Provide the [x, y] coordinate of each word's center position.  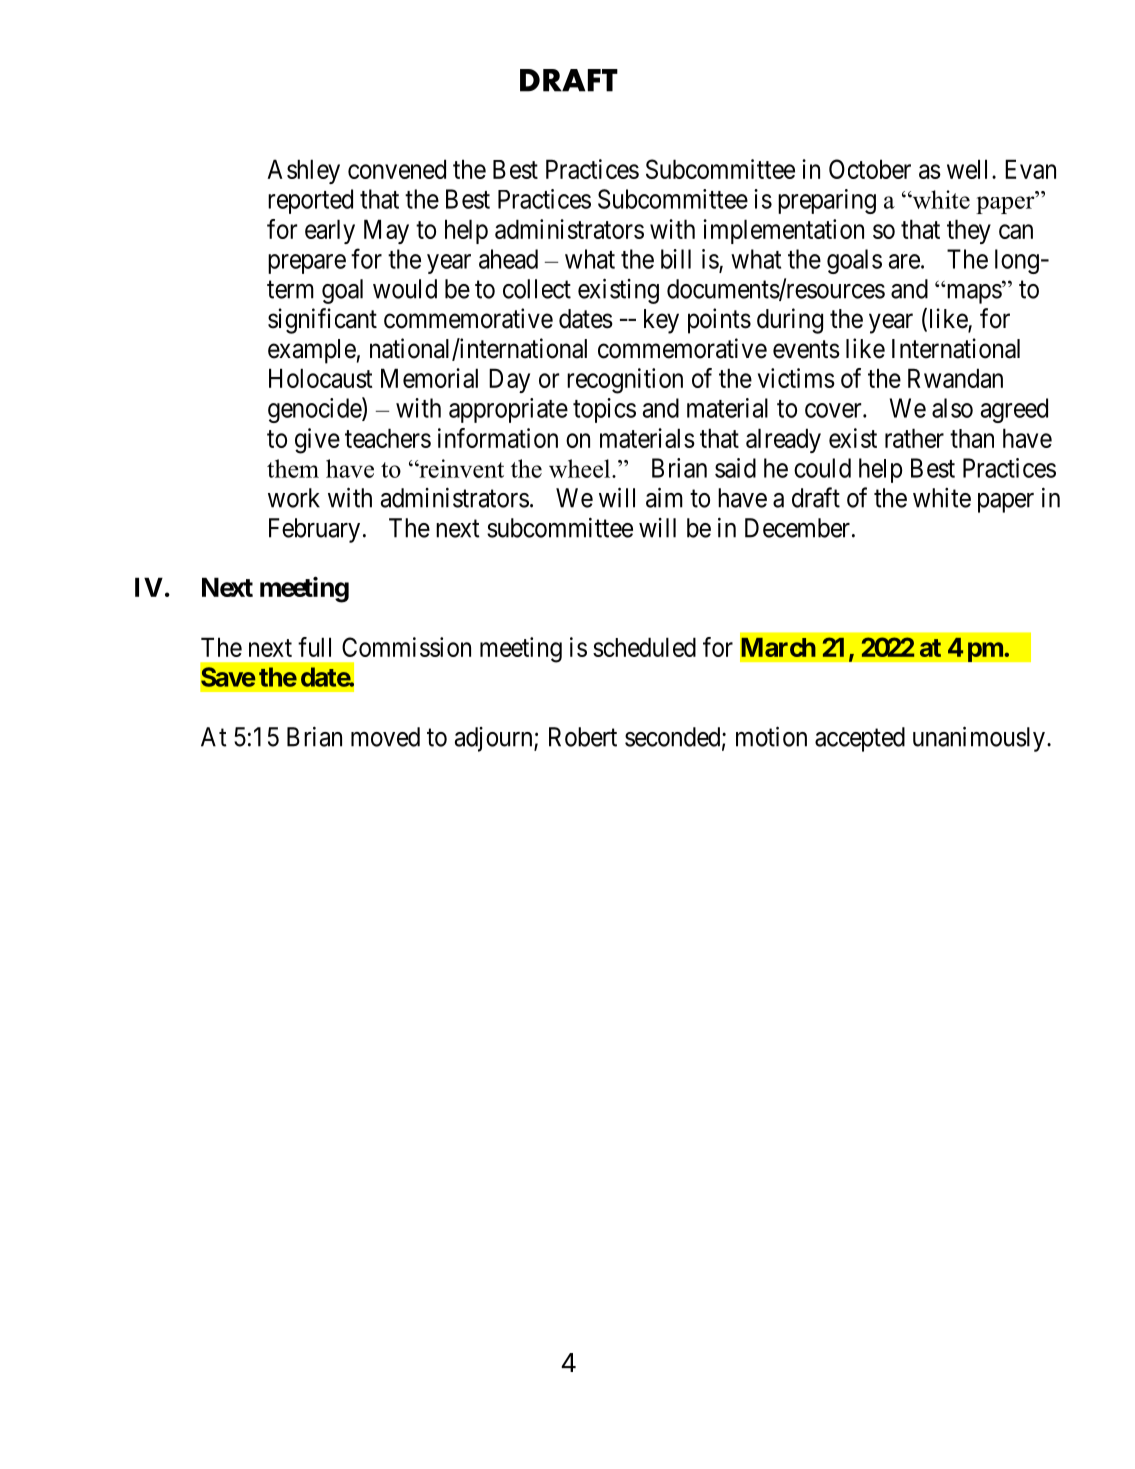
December [797, 528]
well [970, 169]
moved [385, 737]
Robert [583, 737]
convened [397, 169]
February [314, 530]
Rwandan [955, 378]
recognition [625, 381]
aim [664, 497]
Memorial [429, 378]
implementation [783, 231]
